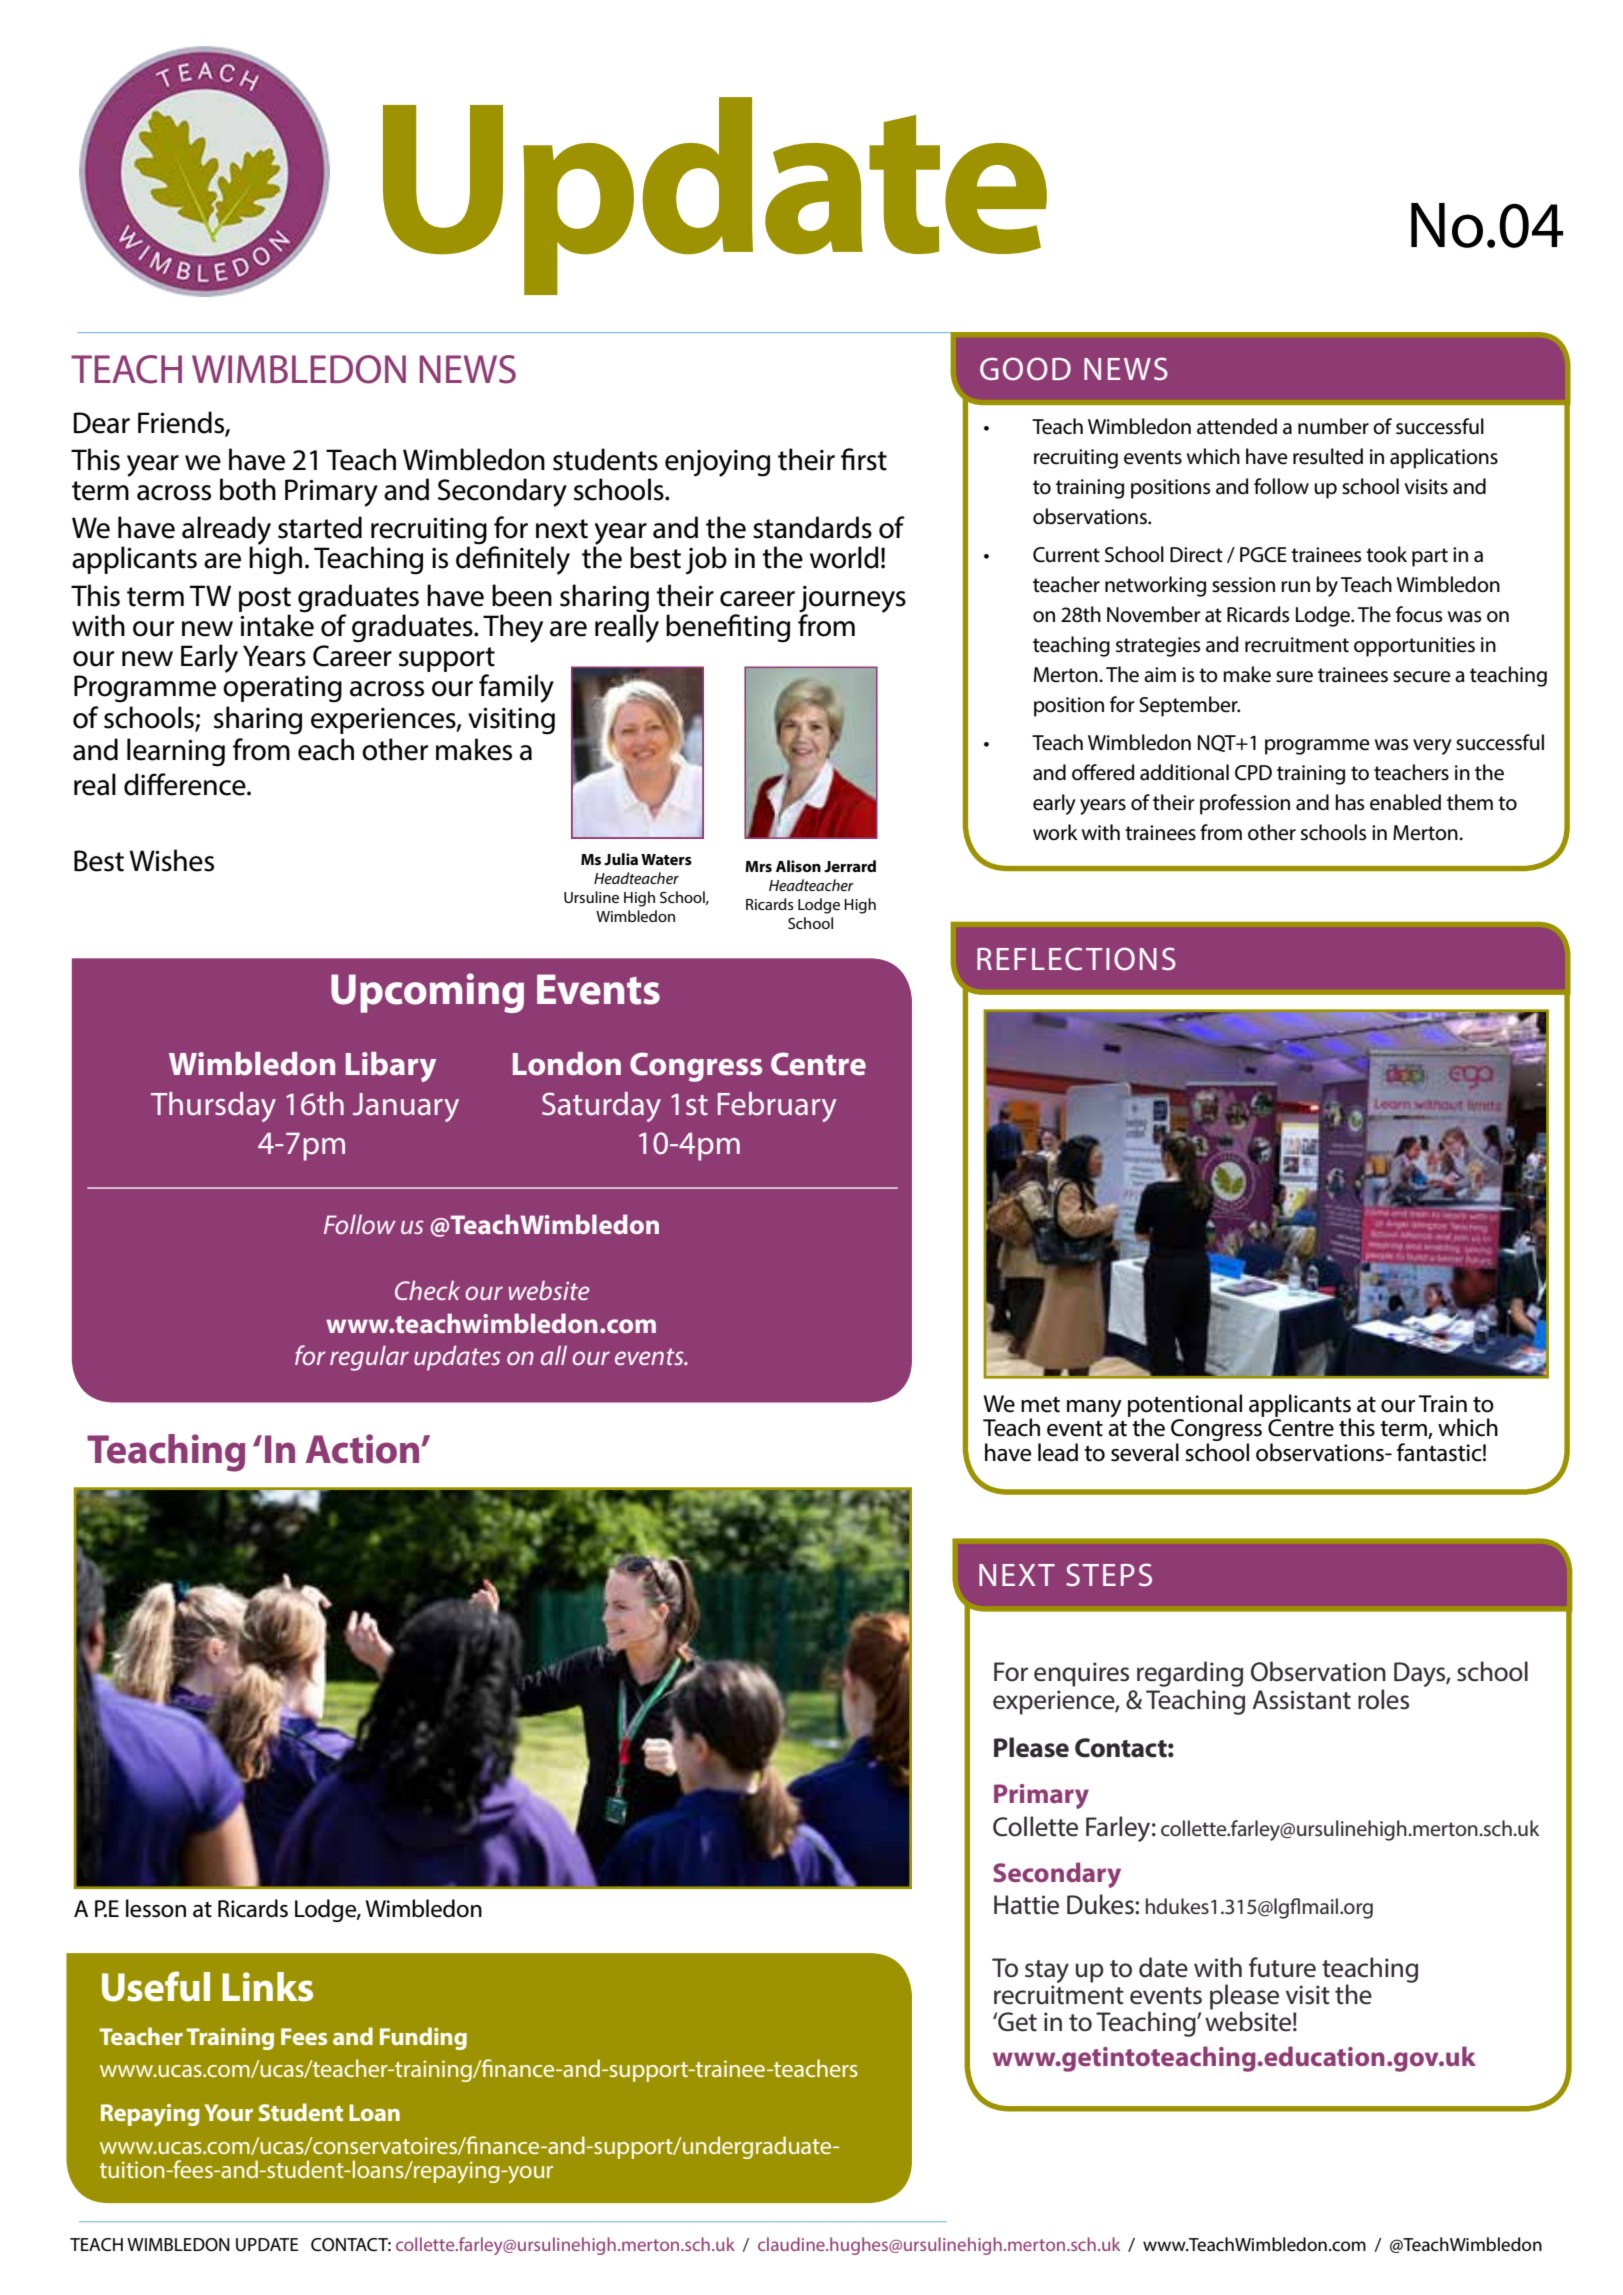 The width and height of the image is (1623, 2295). Describe the element at coordinates (1282, 1967) in the image. I see `future` at that location.
